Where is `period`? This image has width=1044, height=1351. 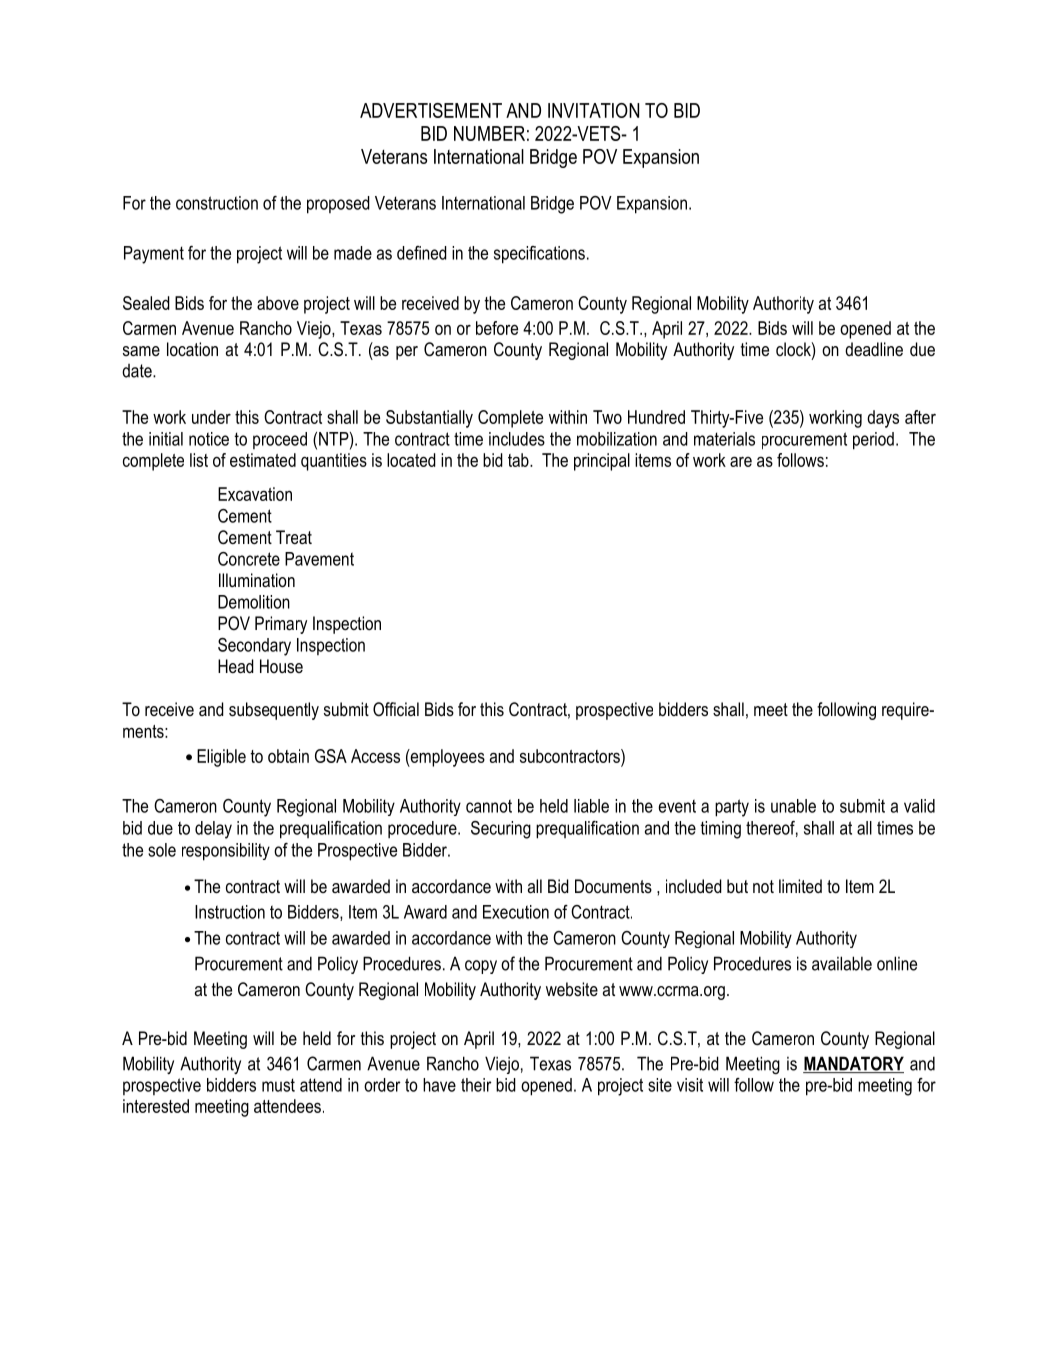
period is located at coordinates (873, 441).
